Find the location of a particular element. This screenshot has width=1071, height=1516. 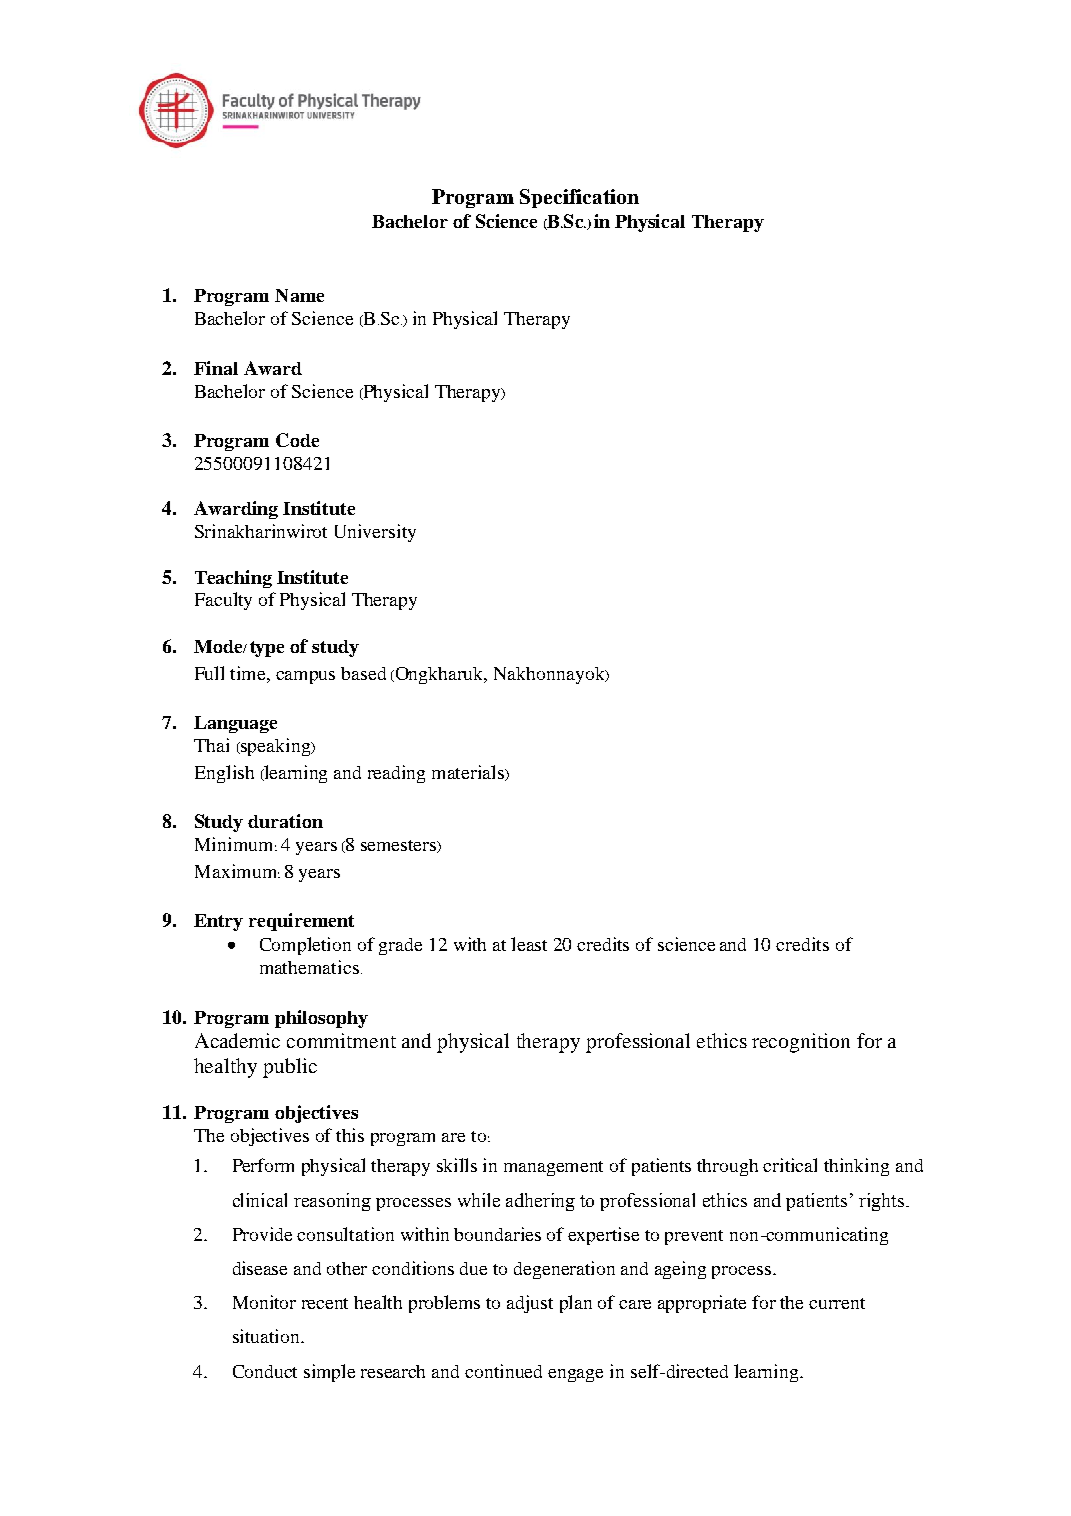

adjust is located at coordinates (530, 1304).
